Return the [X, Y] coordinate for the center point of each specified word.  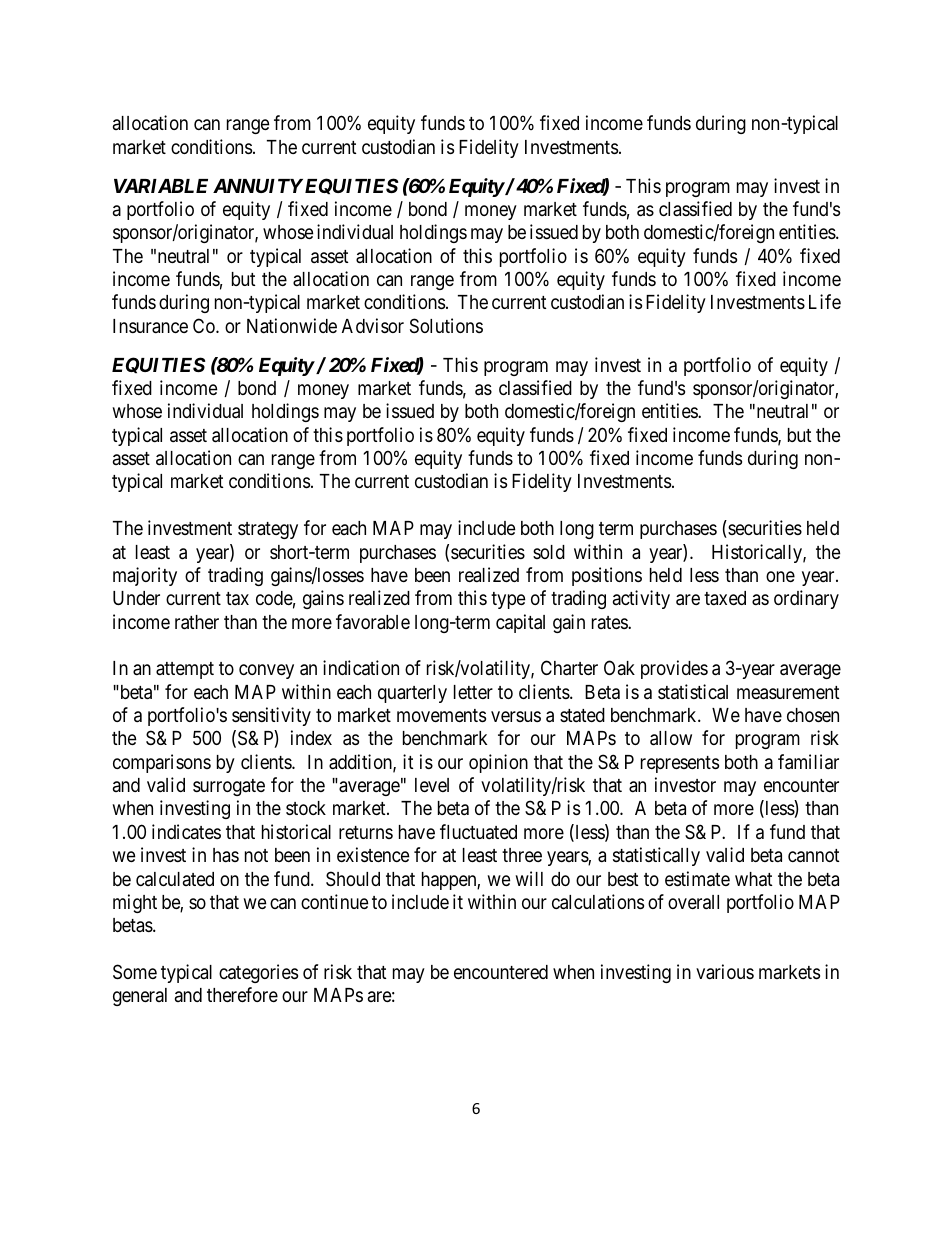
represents [680, 764]
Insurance [150, 326]
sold [549, 552]
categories [258, 973]
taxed [725, 598]
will [529, 878]
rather [197, 622]
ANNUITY [258, 186]
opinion [498, 763]
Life [825, 301]
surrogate [229, 787]
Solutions [446, 325]
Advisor [373, 325]
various [725, 971]
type [508, 600]
